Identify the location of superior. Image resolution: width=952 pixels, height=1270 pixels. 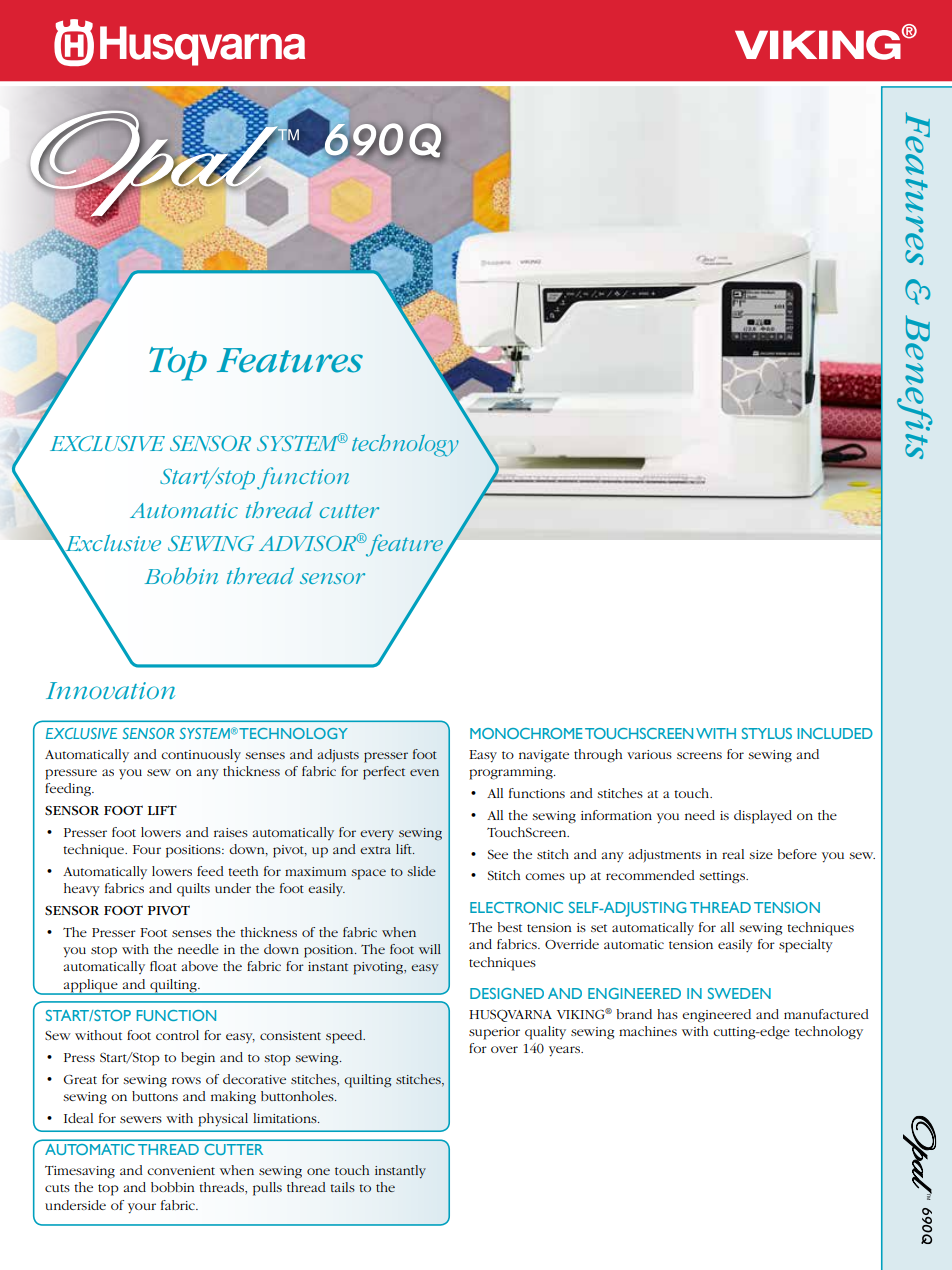
(494, 1033).
